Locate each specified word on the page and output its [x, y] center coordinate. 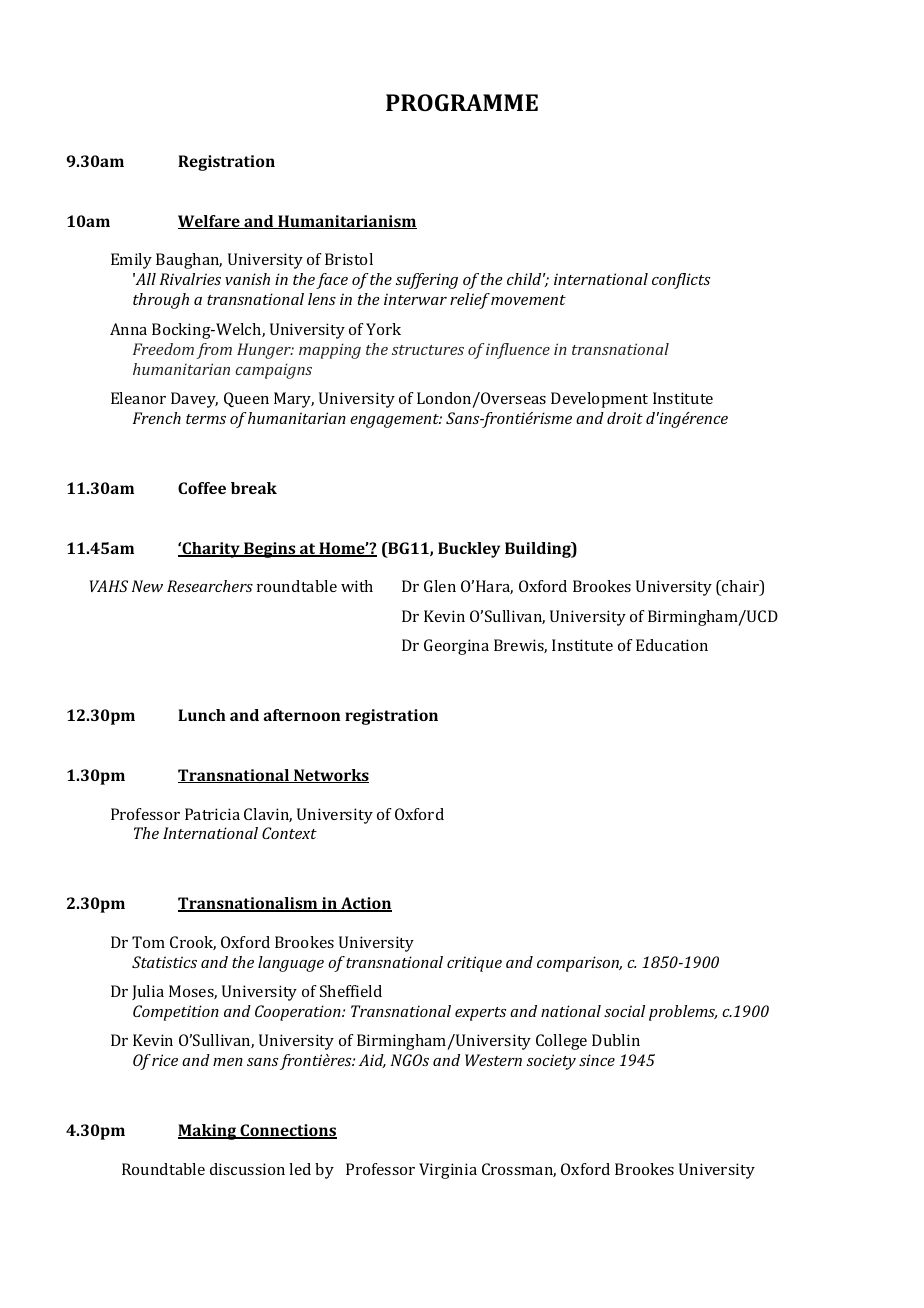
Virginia [448, 1171]
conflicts [681, 281]
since [597, 1060]
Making [208, 1132]
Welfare [210, 222]
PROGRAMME [462, 102]
